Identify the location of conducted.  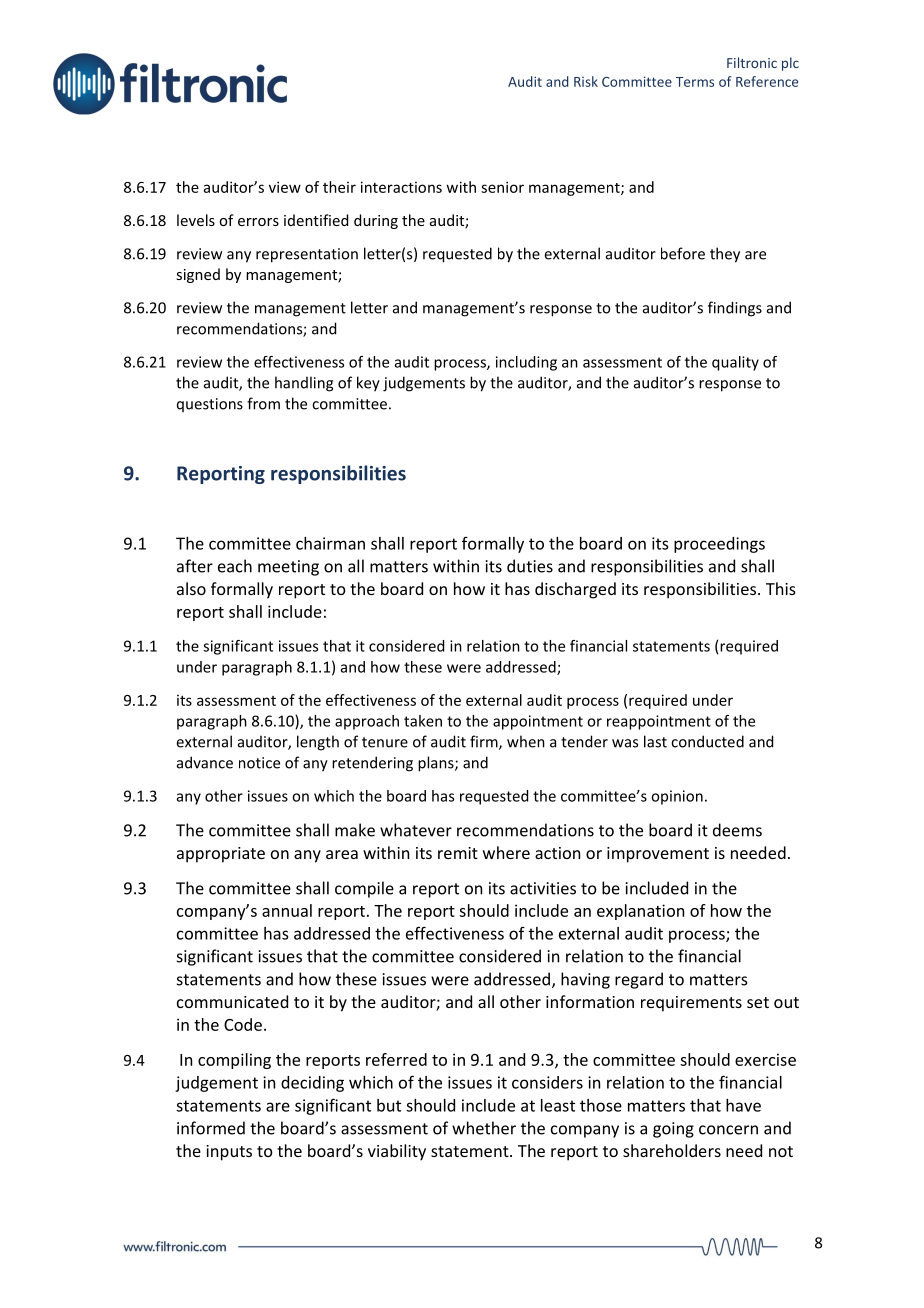
(707, 741).
